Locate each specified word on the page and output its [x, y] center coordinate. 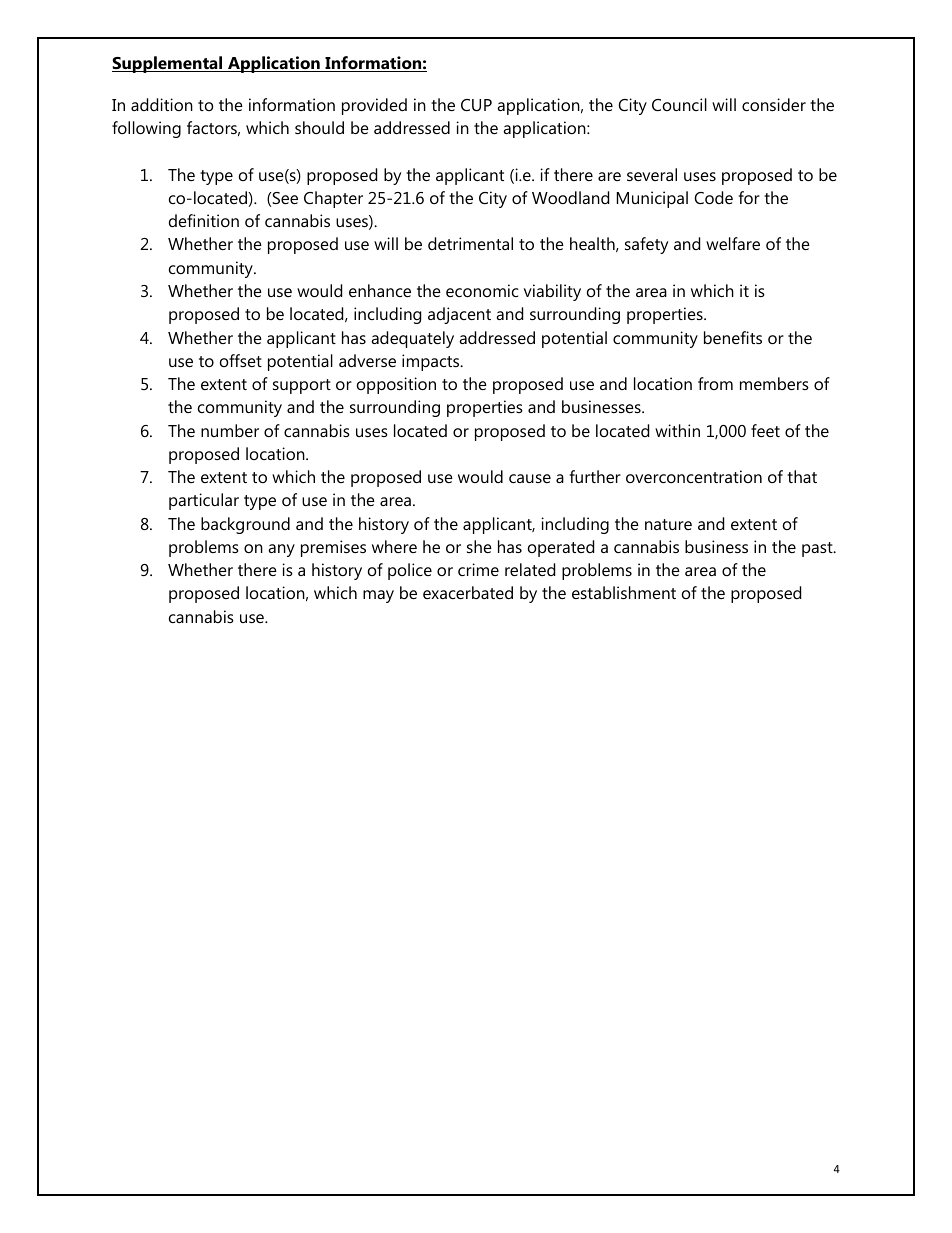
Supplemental [168, 64]
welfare [733, 243]
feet [765, 430]
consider [774, 104]
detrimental [470, 243]
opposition [396, 385]
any [281, 550]
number [230, 430]
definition [204, 220]
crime [478, 569]
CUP [476, 105]
